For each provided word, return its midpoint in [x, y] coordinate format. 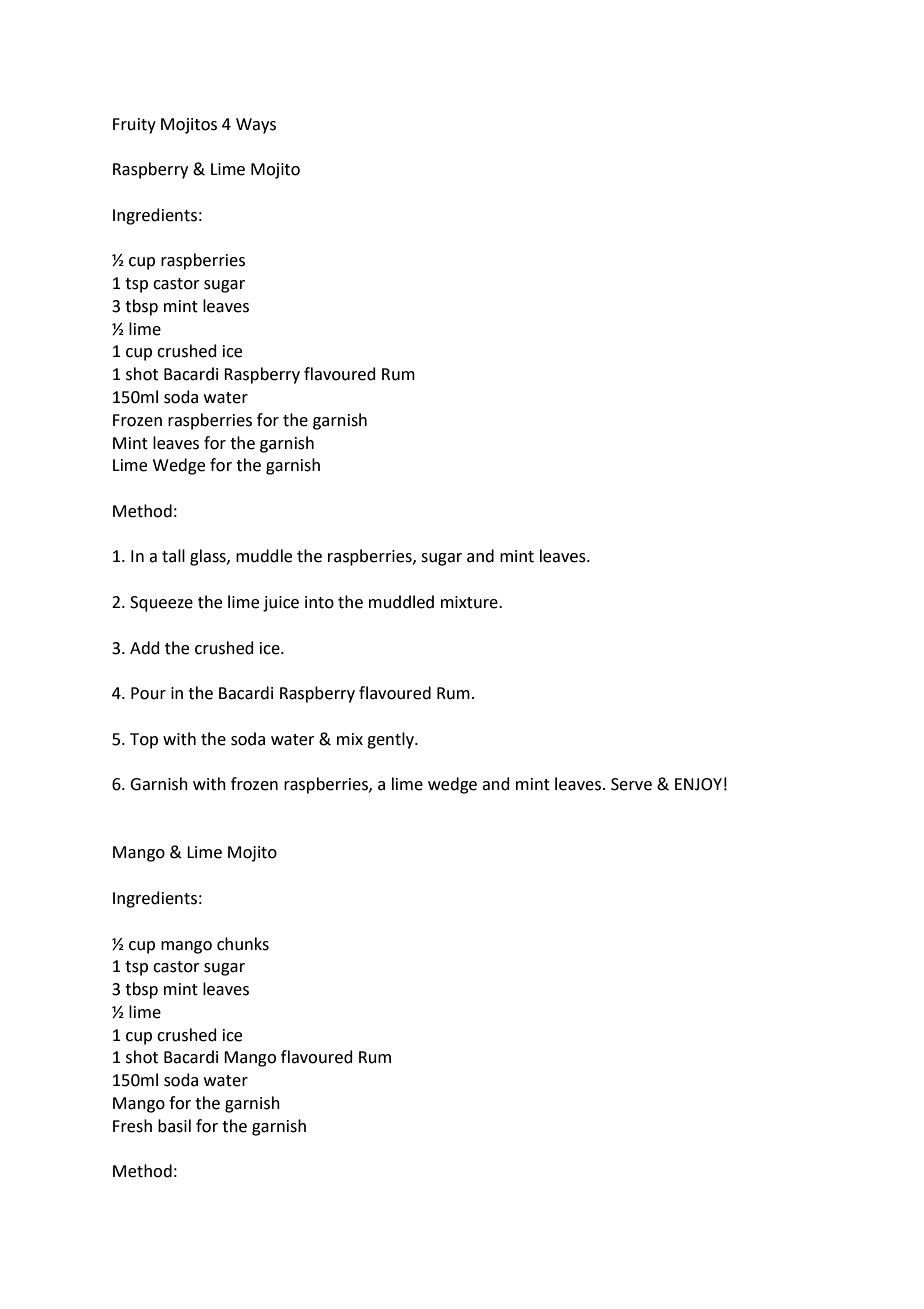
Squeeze [161, 604]
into [319, 602]
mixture [470, 602]
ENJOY [698, 784]
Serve [631, 784]
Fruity [134, 126]
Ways [256, 126]
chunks [243, 944]
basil [174, 1126]
